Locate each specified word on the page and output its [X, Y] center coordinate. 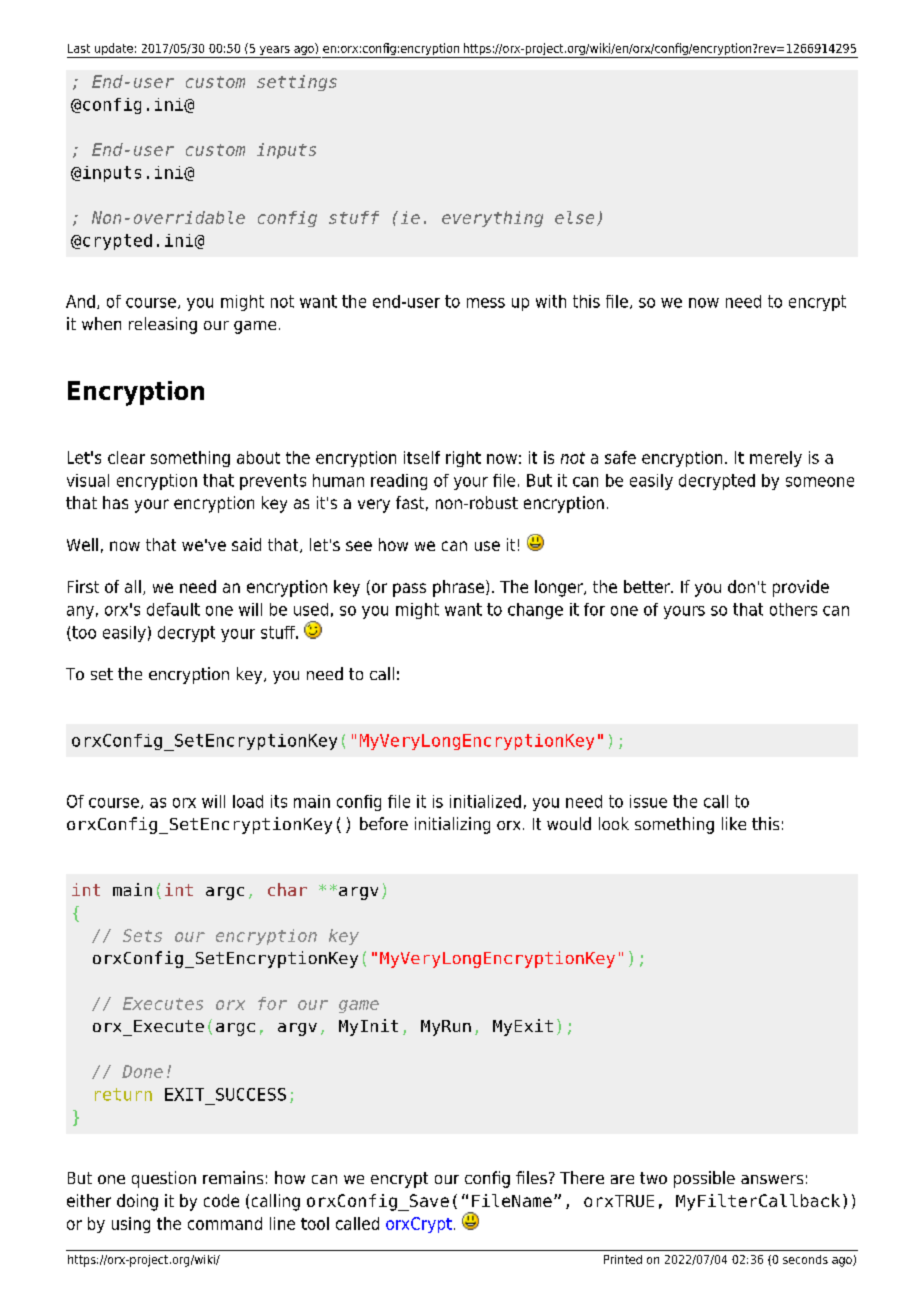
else [574, 217]
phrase [458, 588]
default [173, 609]
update [114, 50]
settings [297, 83]
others [793, 609]
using [131, 1225]
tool [315, 1223]
